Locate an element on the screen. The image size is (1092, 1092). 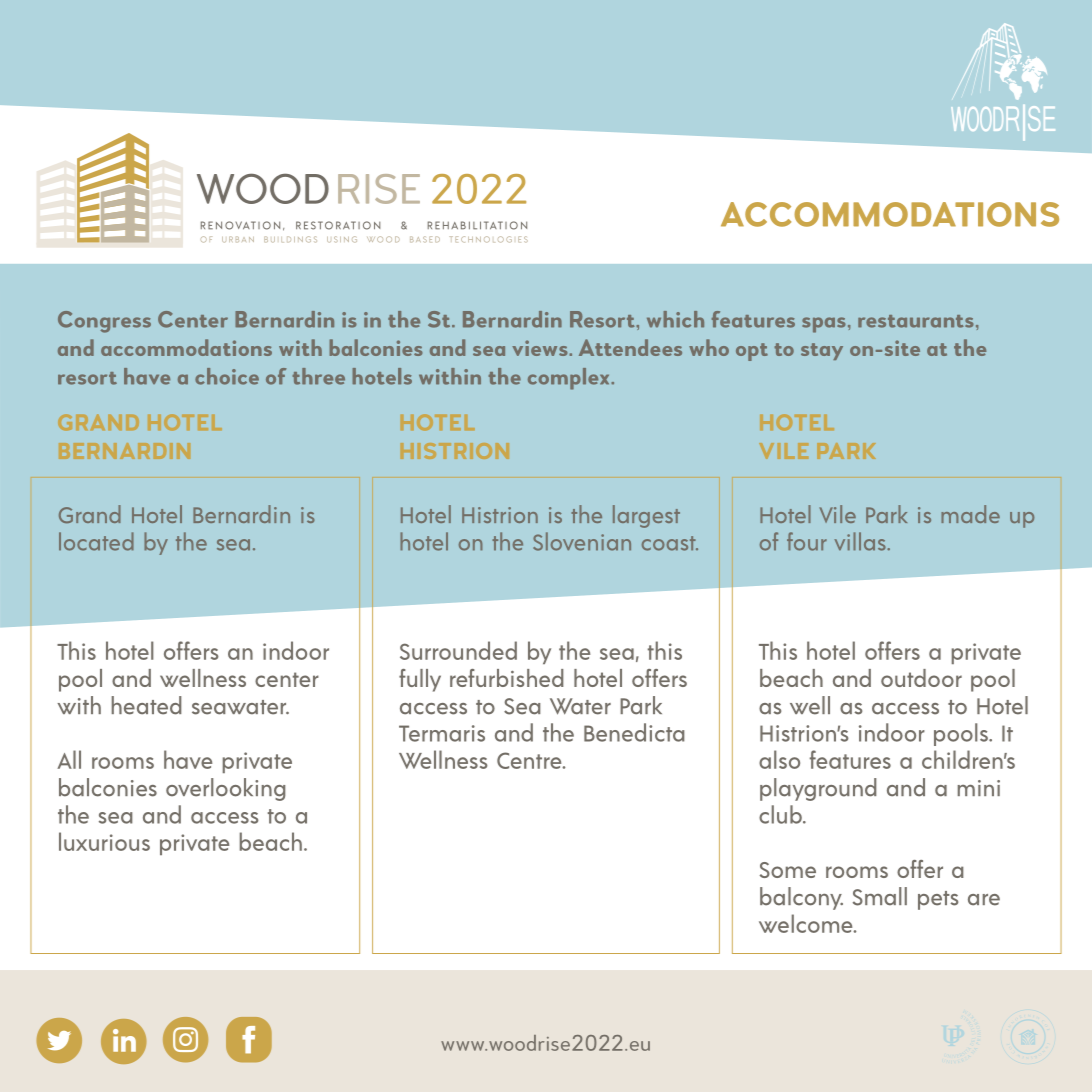
Surrounded is located at coordinates (458, 650).
